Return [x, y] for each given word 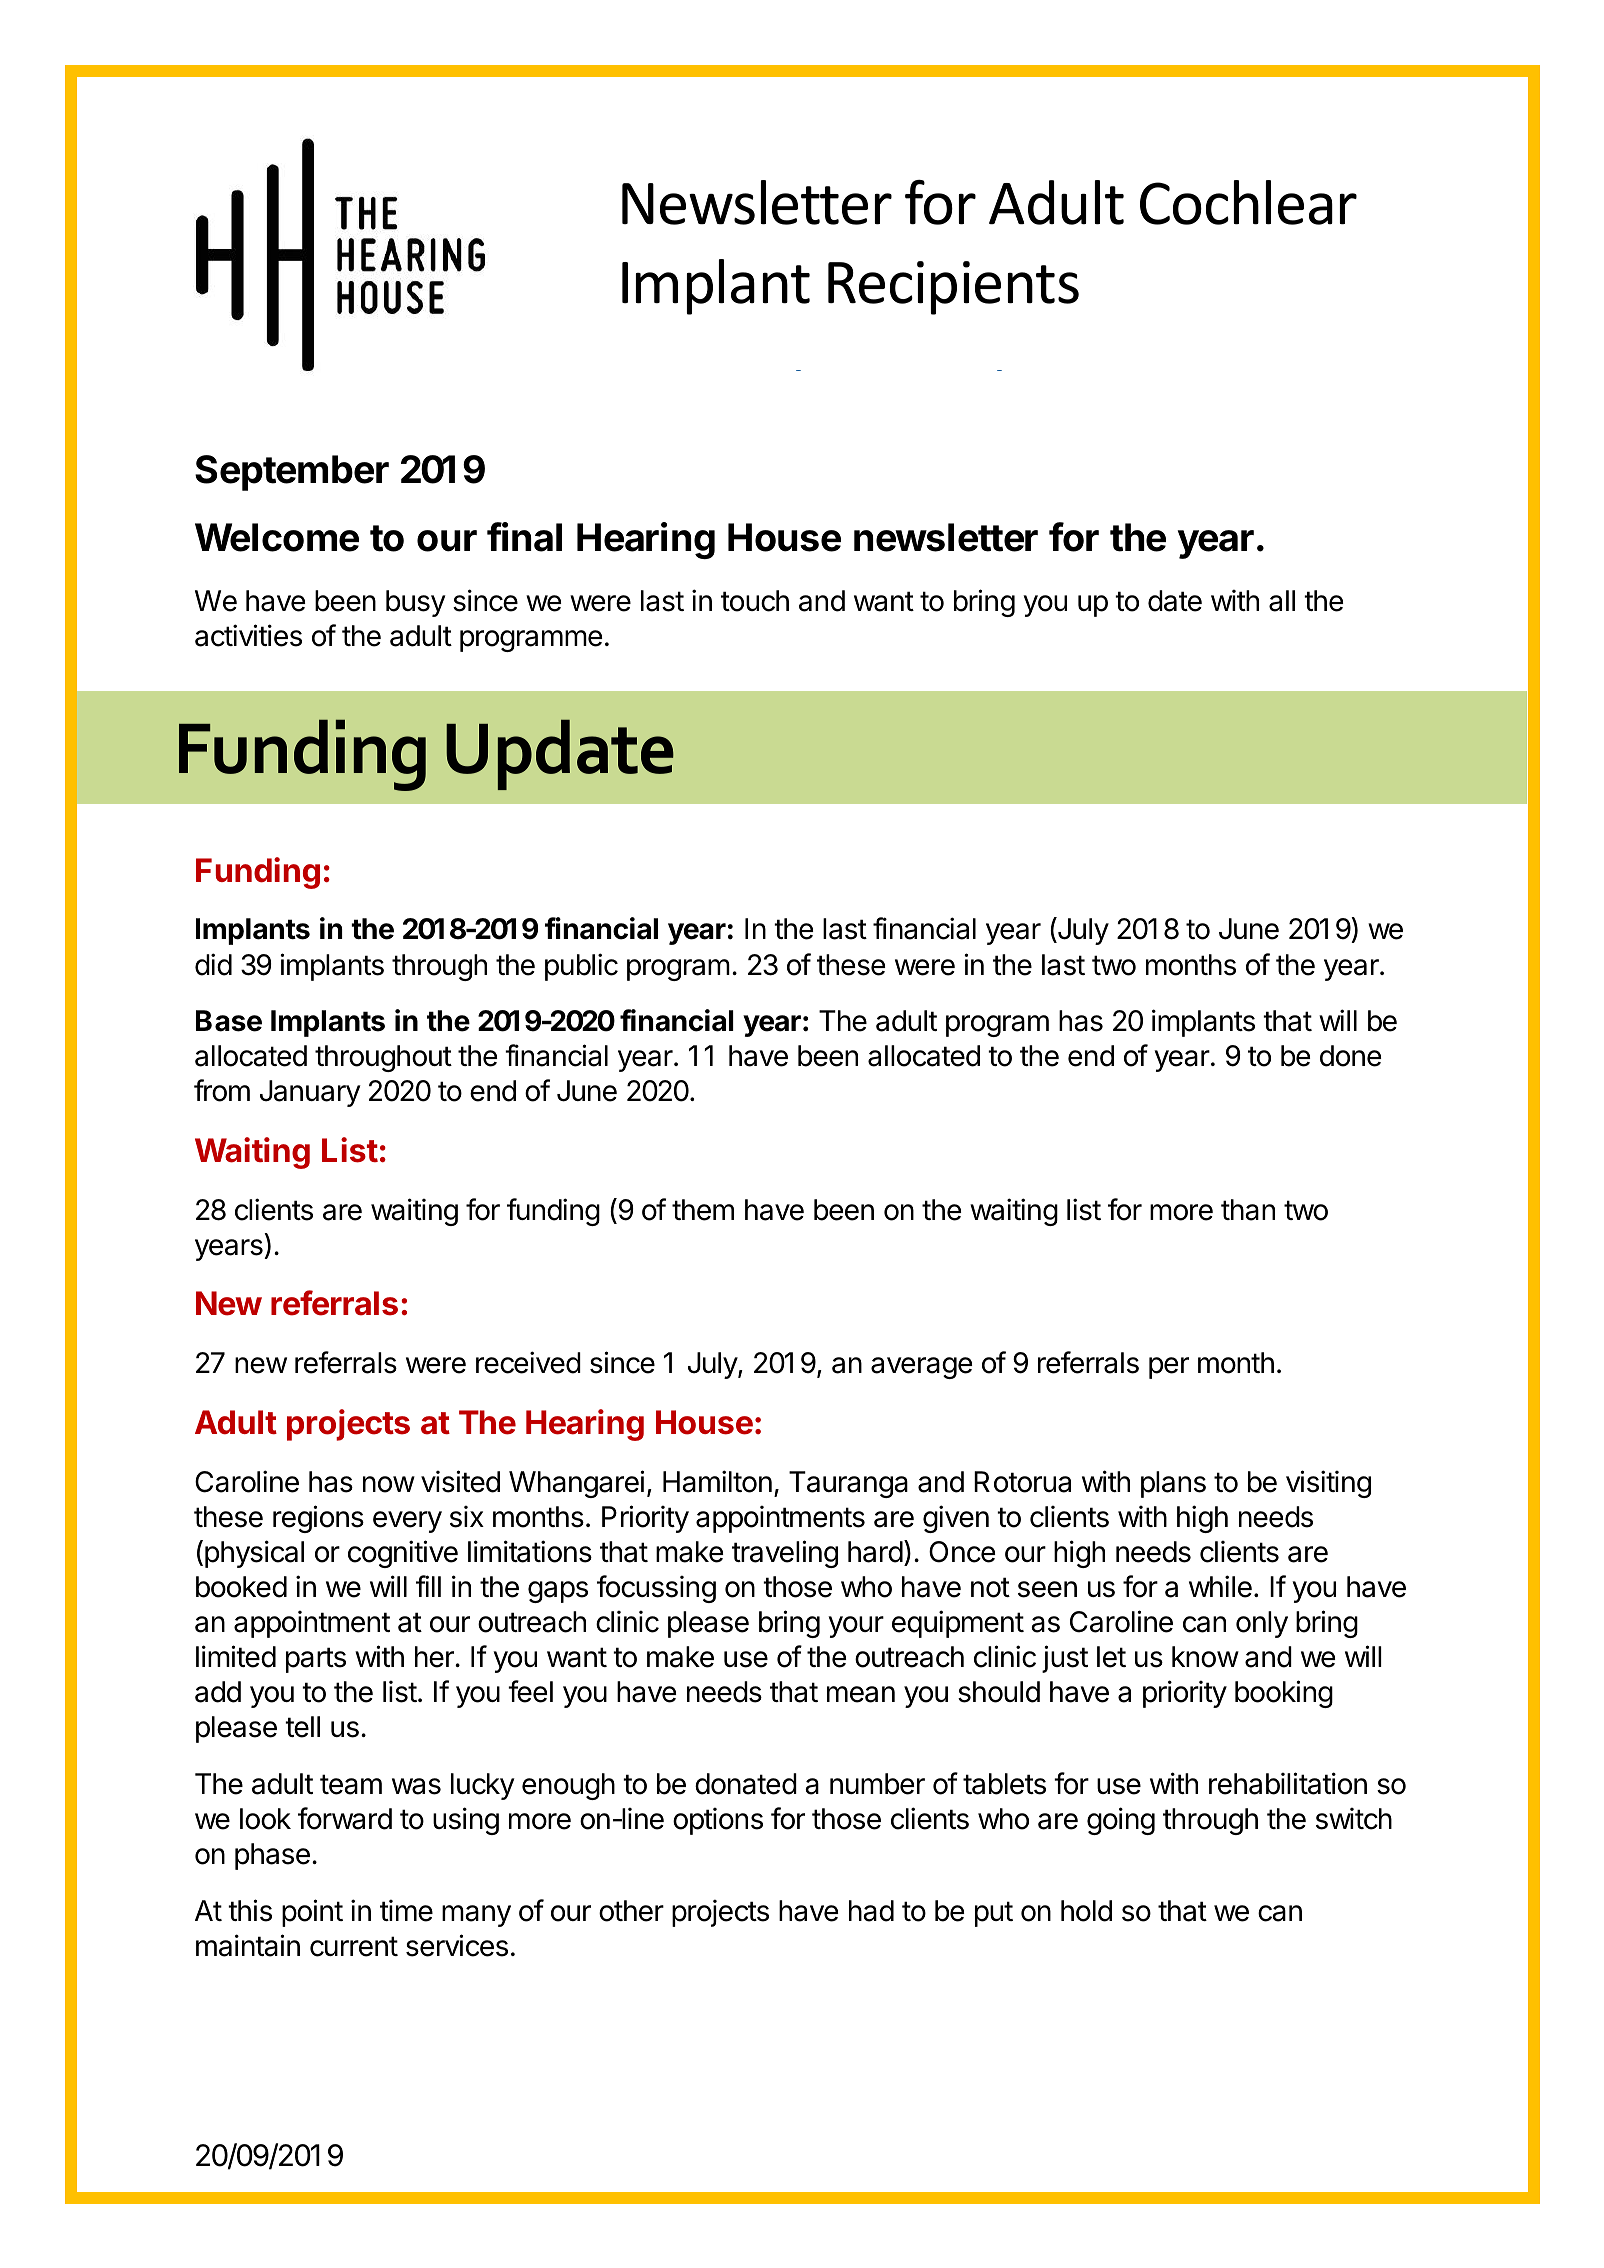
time [406, 1910]
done [1350, 1056]
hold [1086, 1911]
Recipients [953, 288]
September [292, 473]
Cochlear [1248, 202]
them [703, 1210]
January [310, 1093]
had [871, 1911]
